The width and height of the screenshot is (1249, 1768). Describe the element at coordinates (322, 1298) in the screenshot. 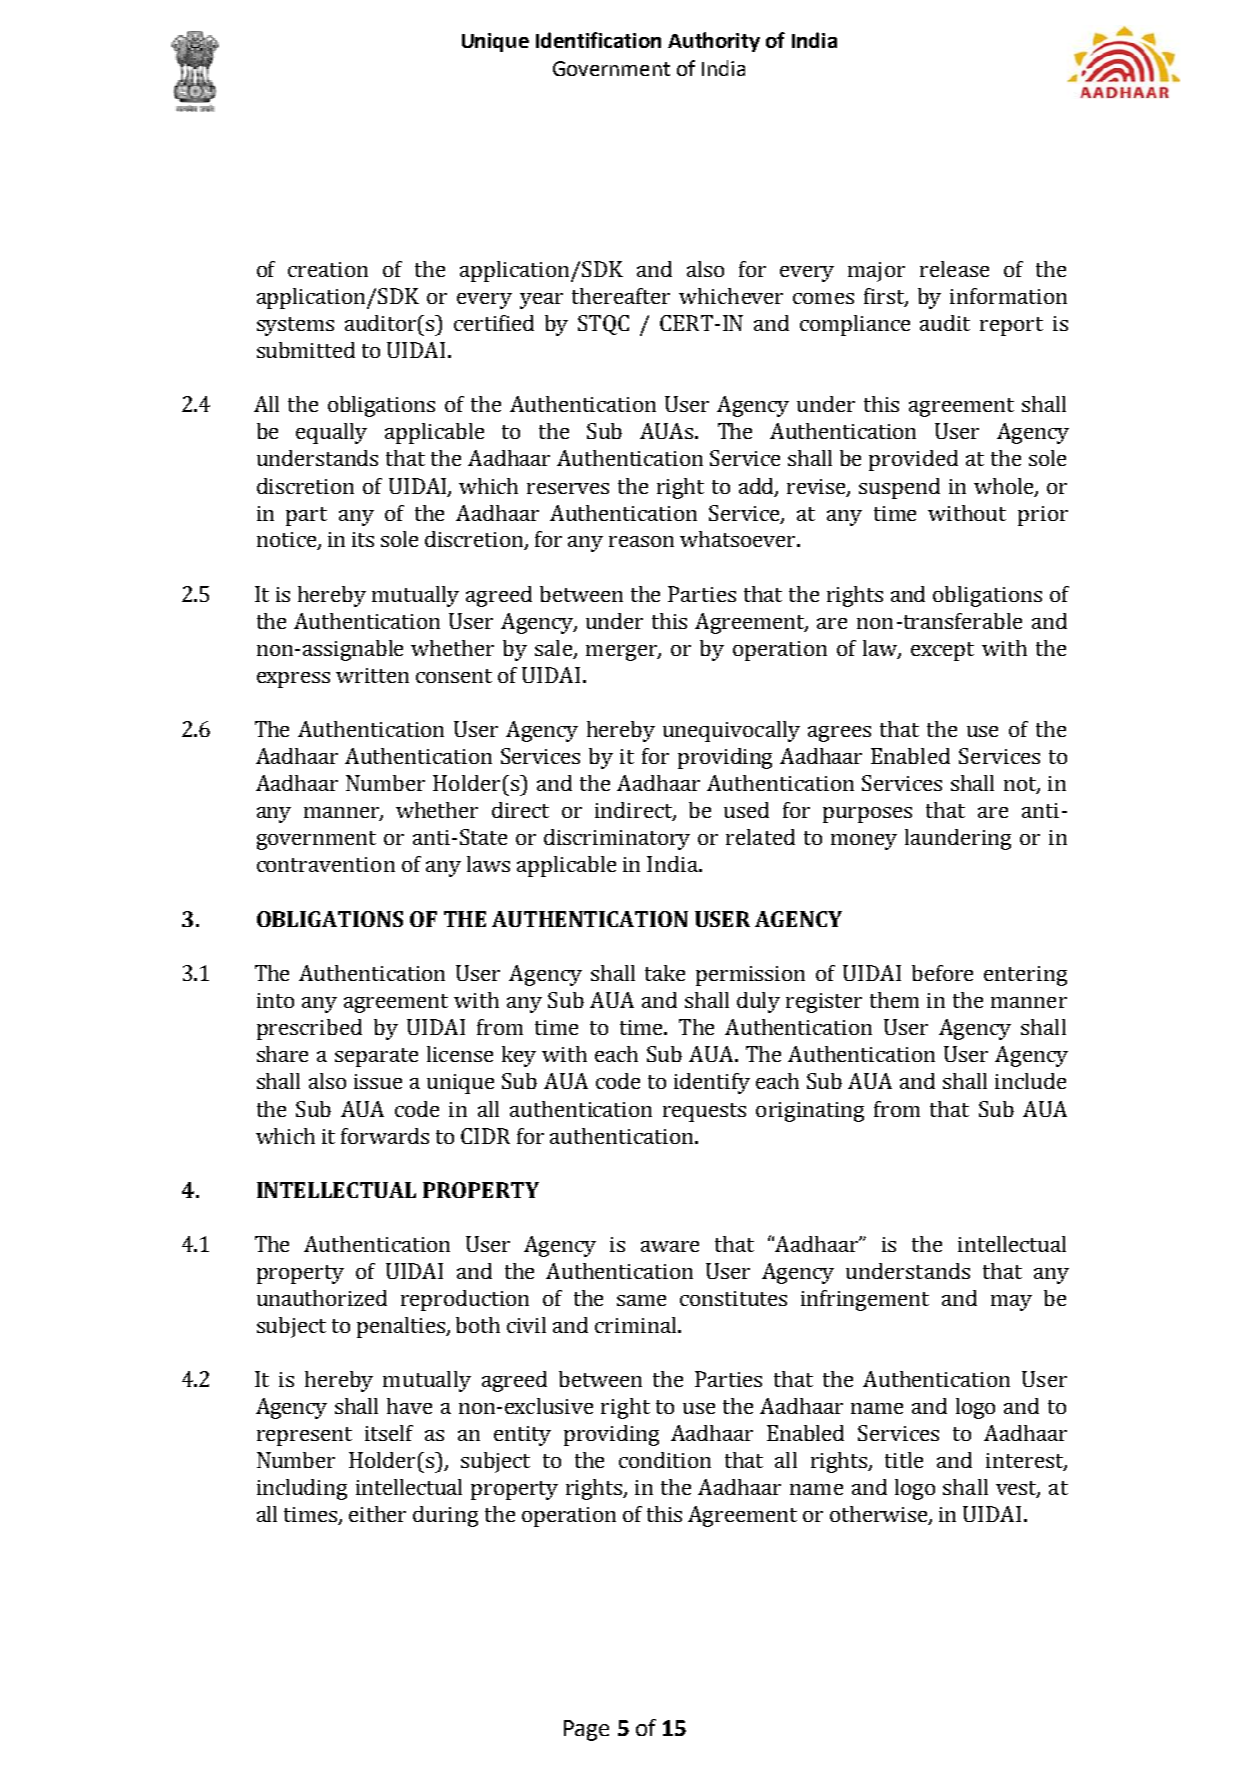

I see `unauthorized` at that location.
